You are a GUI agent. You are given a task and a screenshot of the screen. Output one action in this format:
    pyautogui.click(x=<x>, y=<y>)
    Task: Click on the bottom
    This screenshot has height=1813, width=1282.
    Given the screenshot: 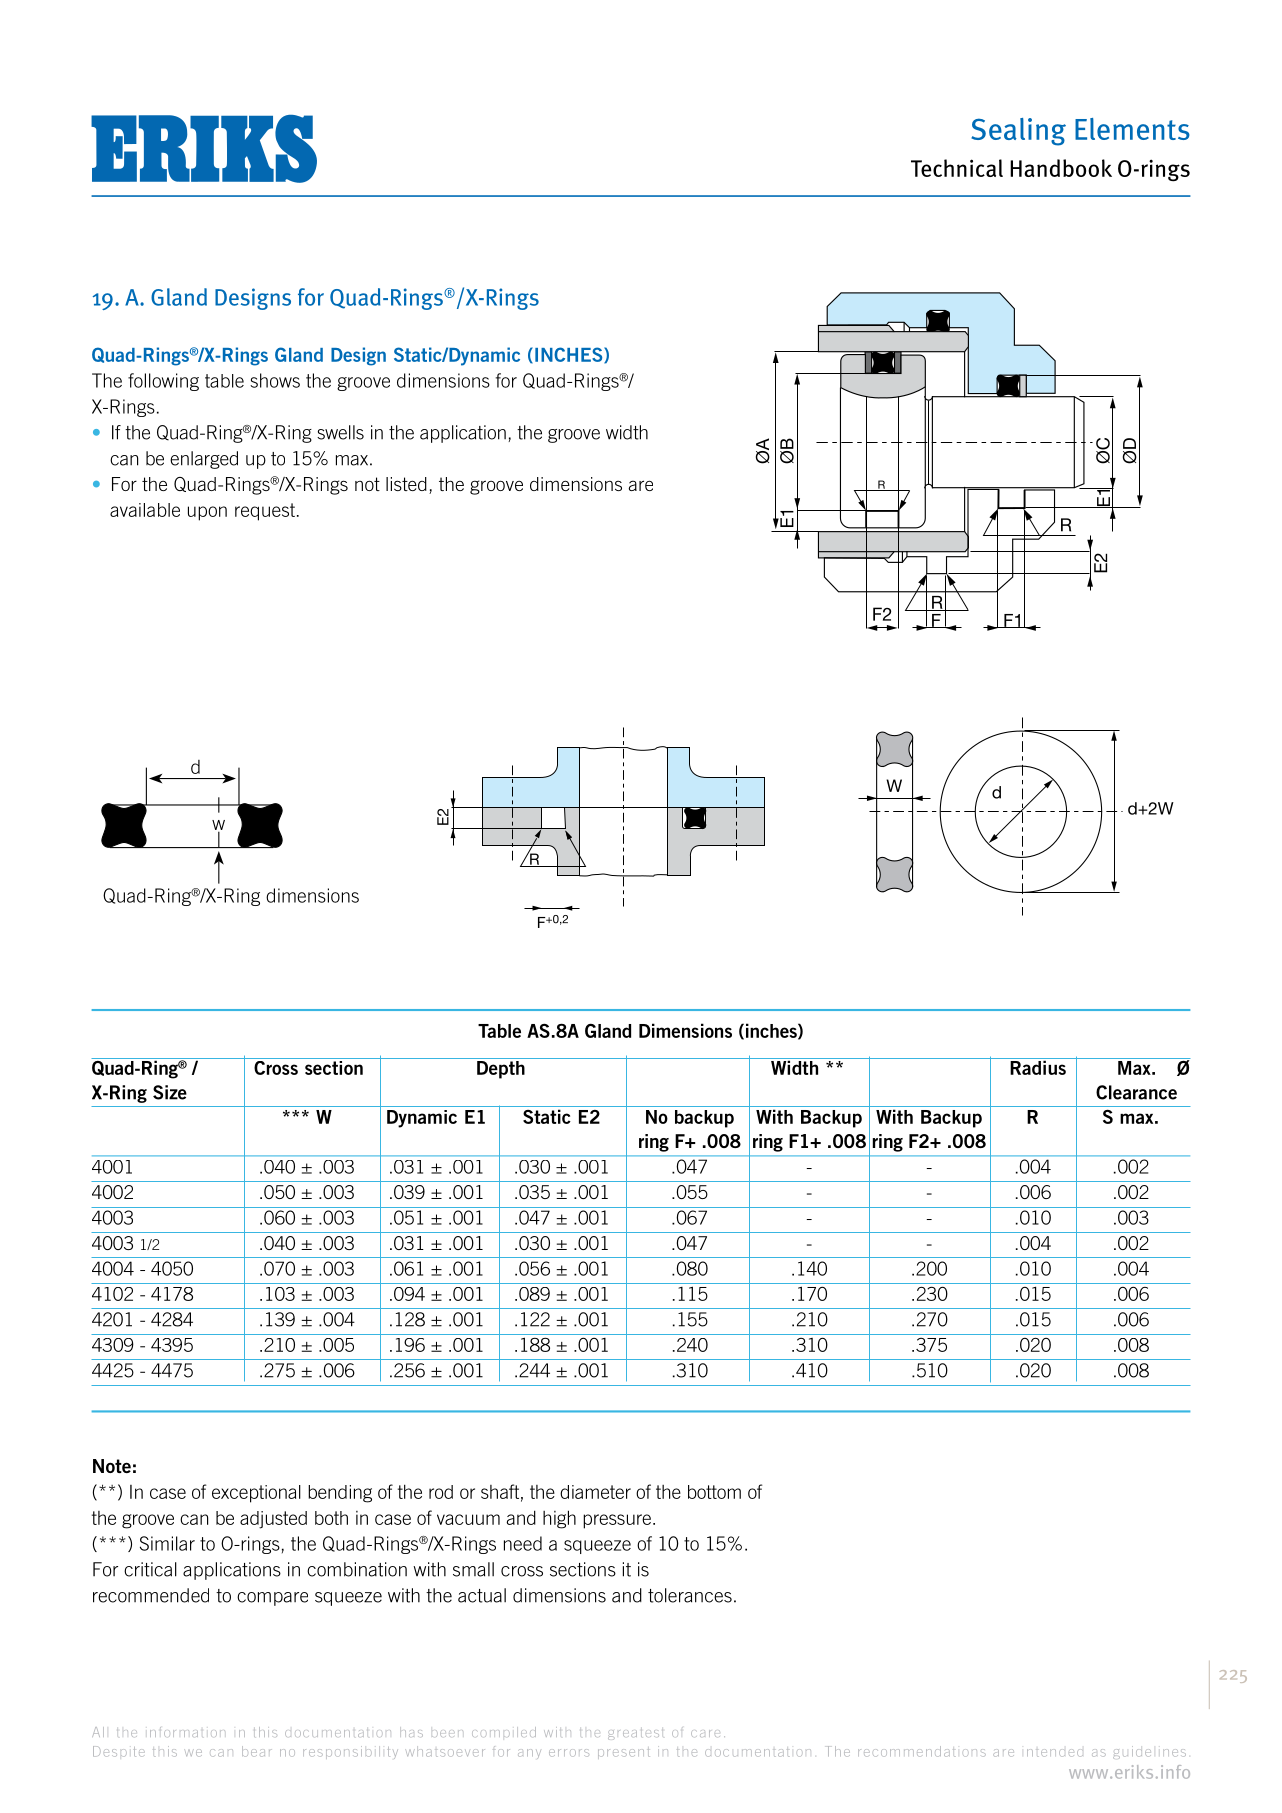 What is the action you would take?
    pyautogui.click(x=714, y=1492)
